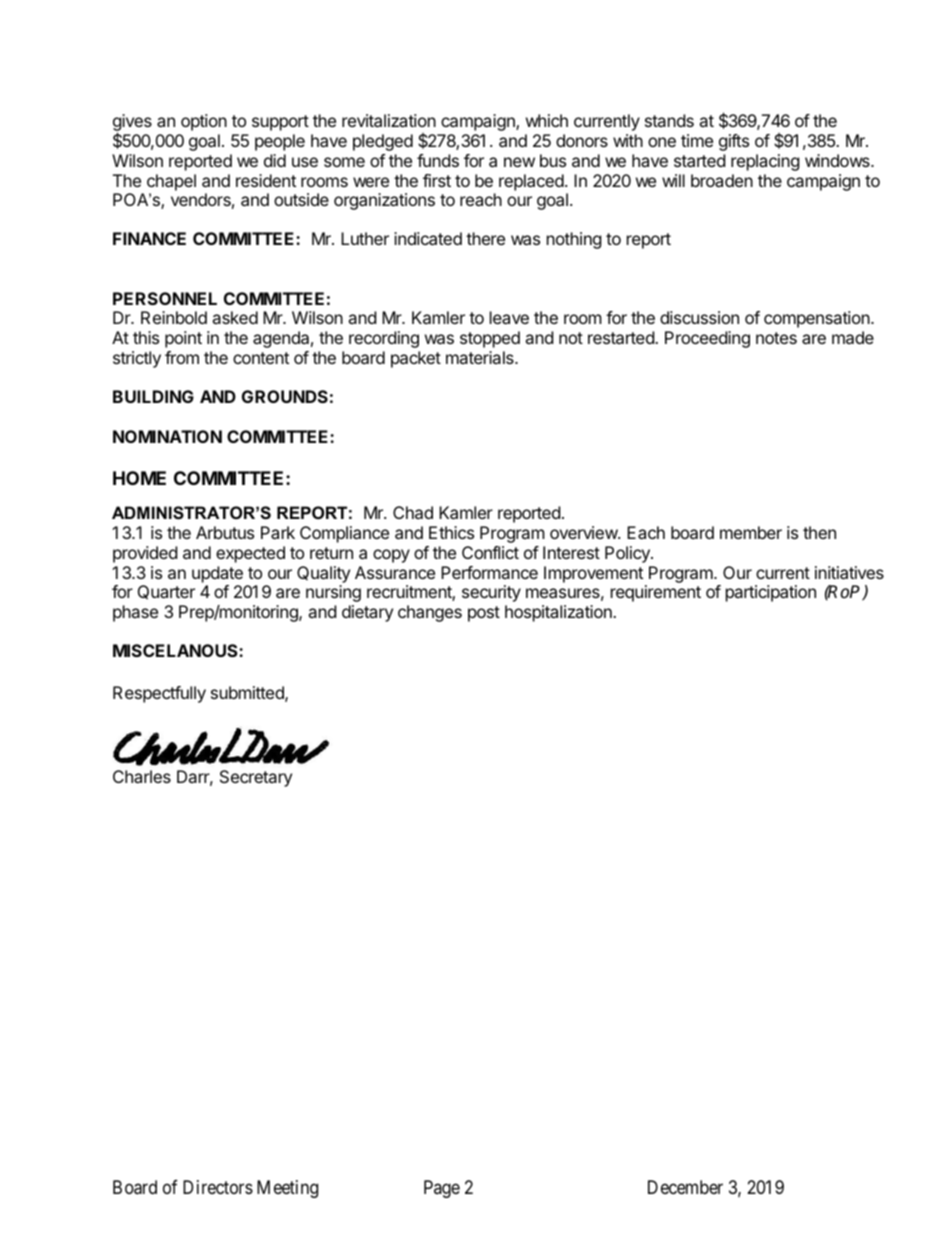 Image resolution: width=952 pixels, height=1233 pixels. Describe the element at coordinates (218, 1187) in the image. I see `Directors` at that location.
